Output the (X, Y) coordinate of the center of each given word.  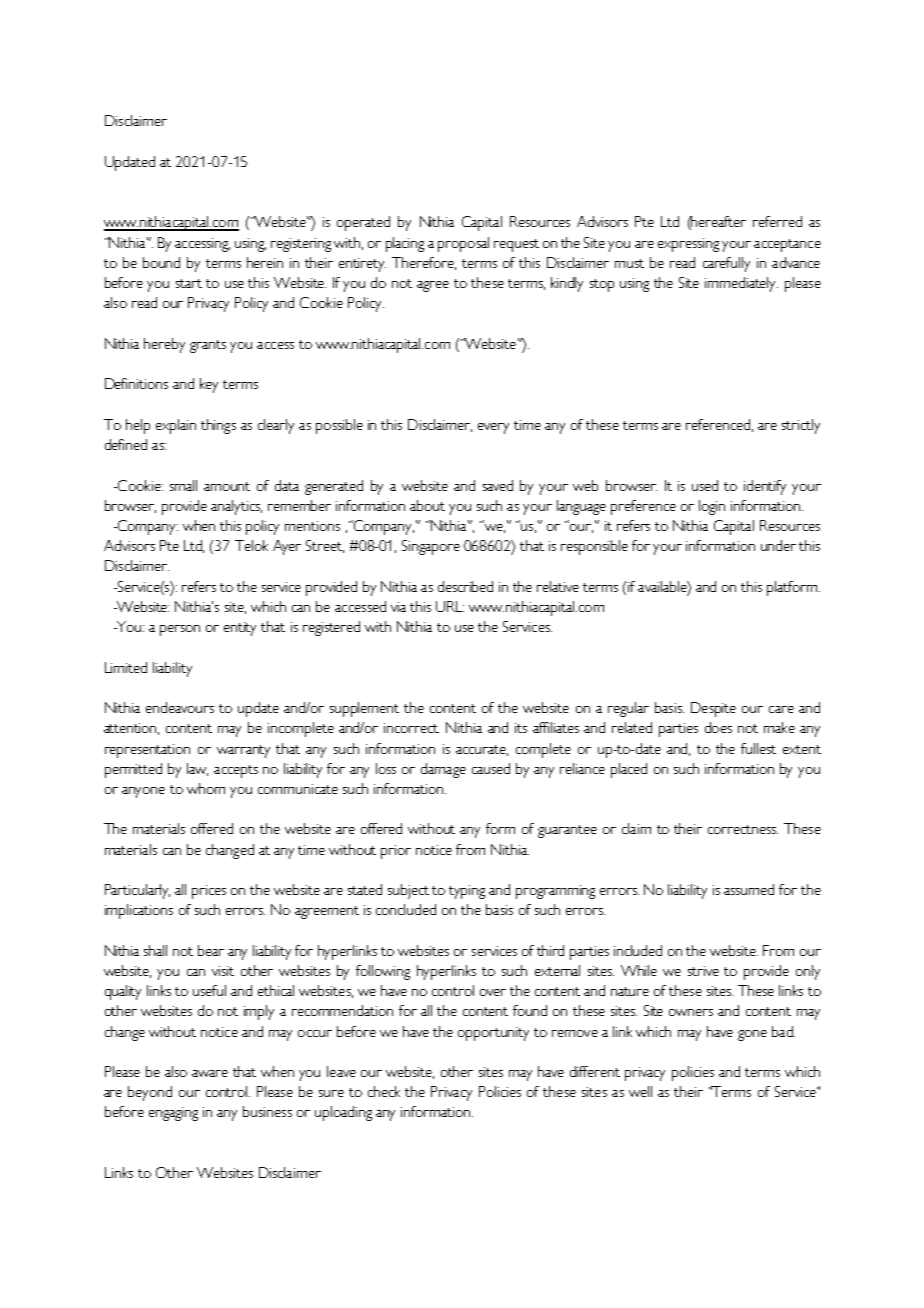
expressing (688, 245)
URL (450, 606)
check (384, 1091)
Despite (713, 709)
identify (765, 487)
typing (467, 892)
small (183, 485)
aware (210, 1073)
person (180, 630)
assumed (749, 889)
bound (161, 262)
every (493, 428)
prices (209, 892)
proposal (463, 244)
